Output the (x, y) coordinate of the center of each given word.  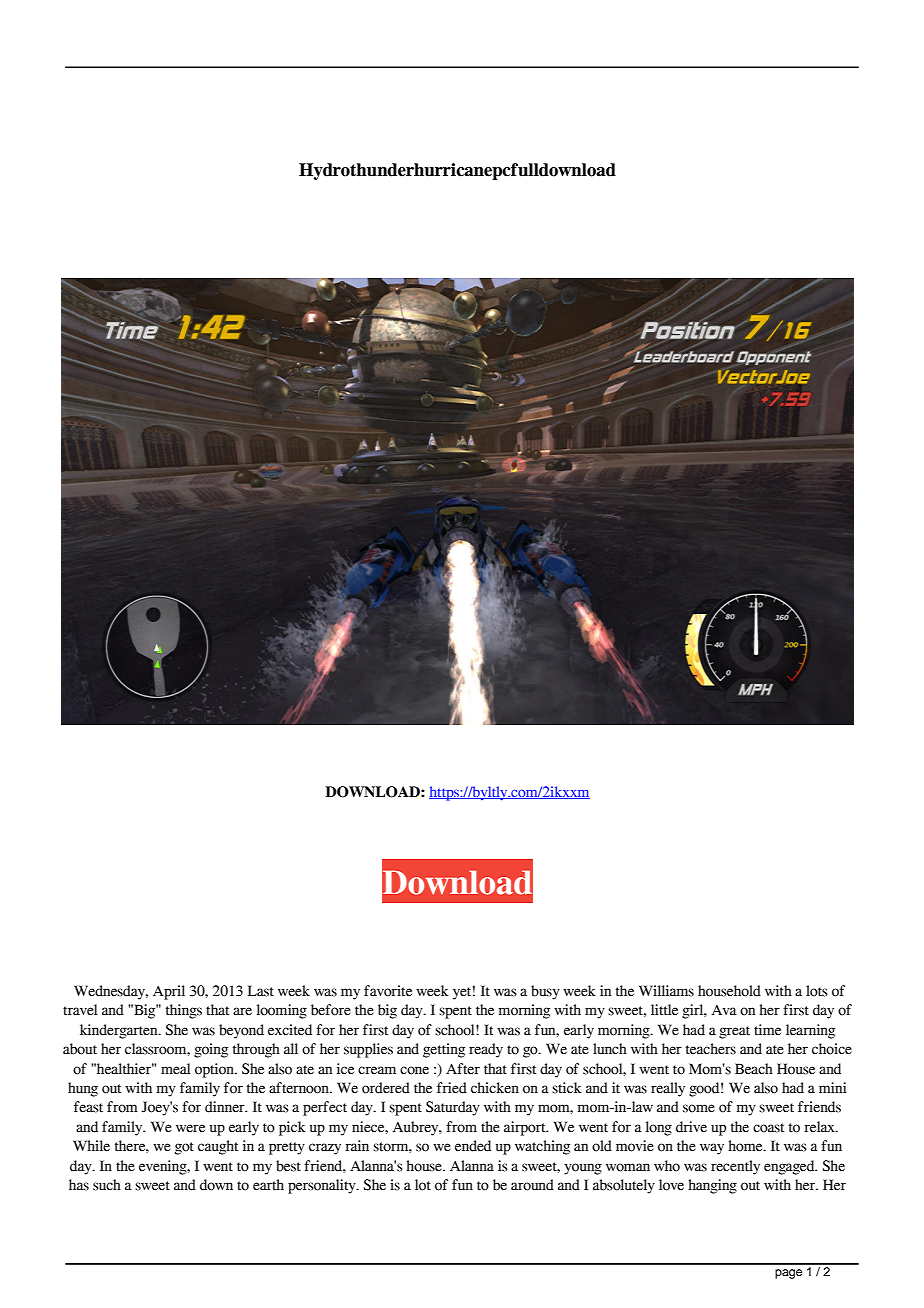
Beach (754, 1069)
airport (526, 1128)
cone (414, 1070)
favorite (388, 991)
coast (768, 1128)
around (532, 1185)
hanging (712, 1186)
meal (175, 1069)
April (169, 992)
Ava (724, 1010)
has (79, 1185)
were (190, 1128)
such (107, 1185)
